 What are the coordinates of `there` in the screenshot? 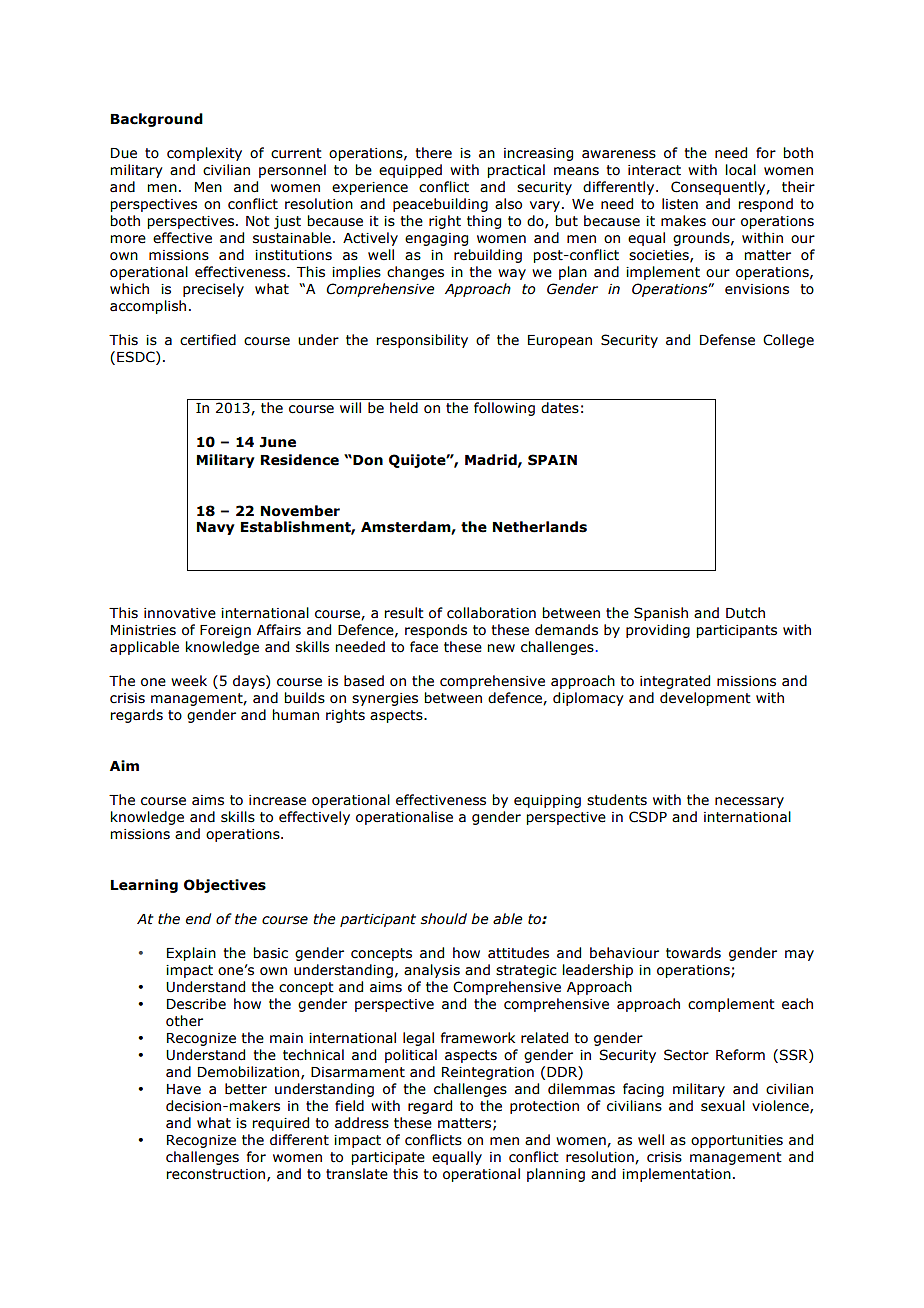 It's located at (434, 153).
